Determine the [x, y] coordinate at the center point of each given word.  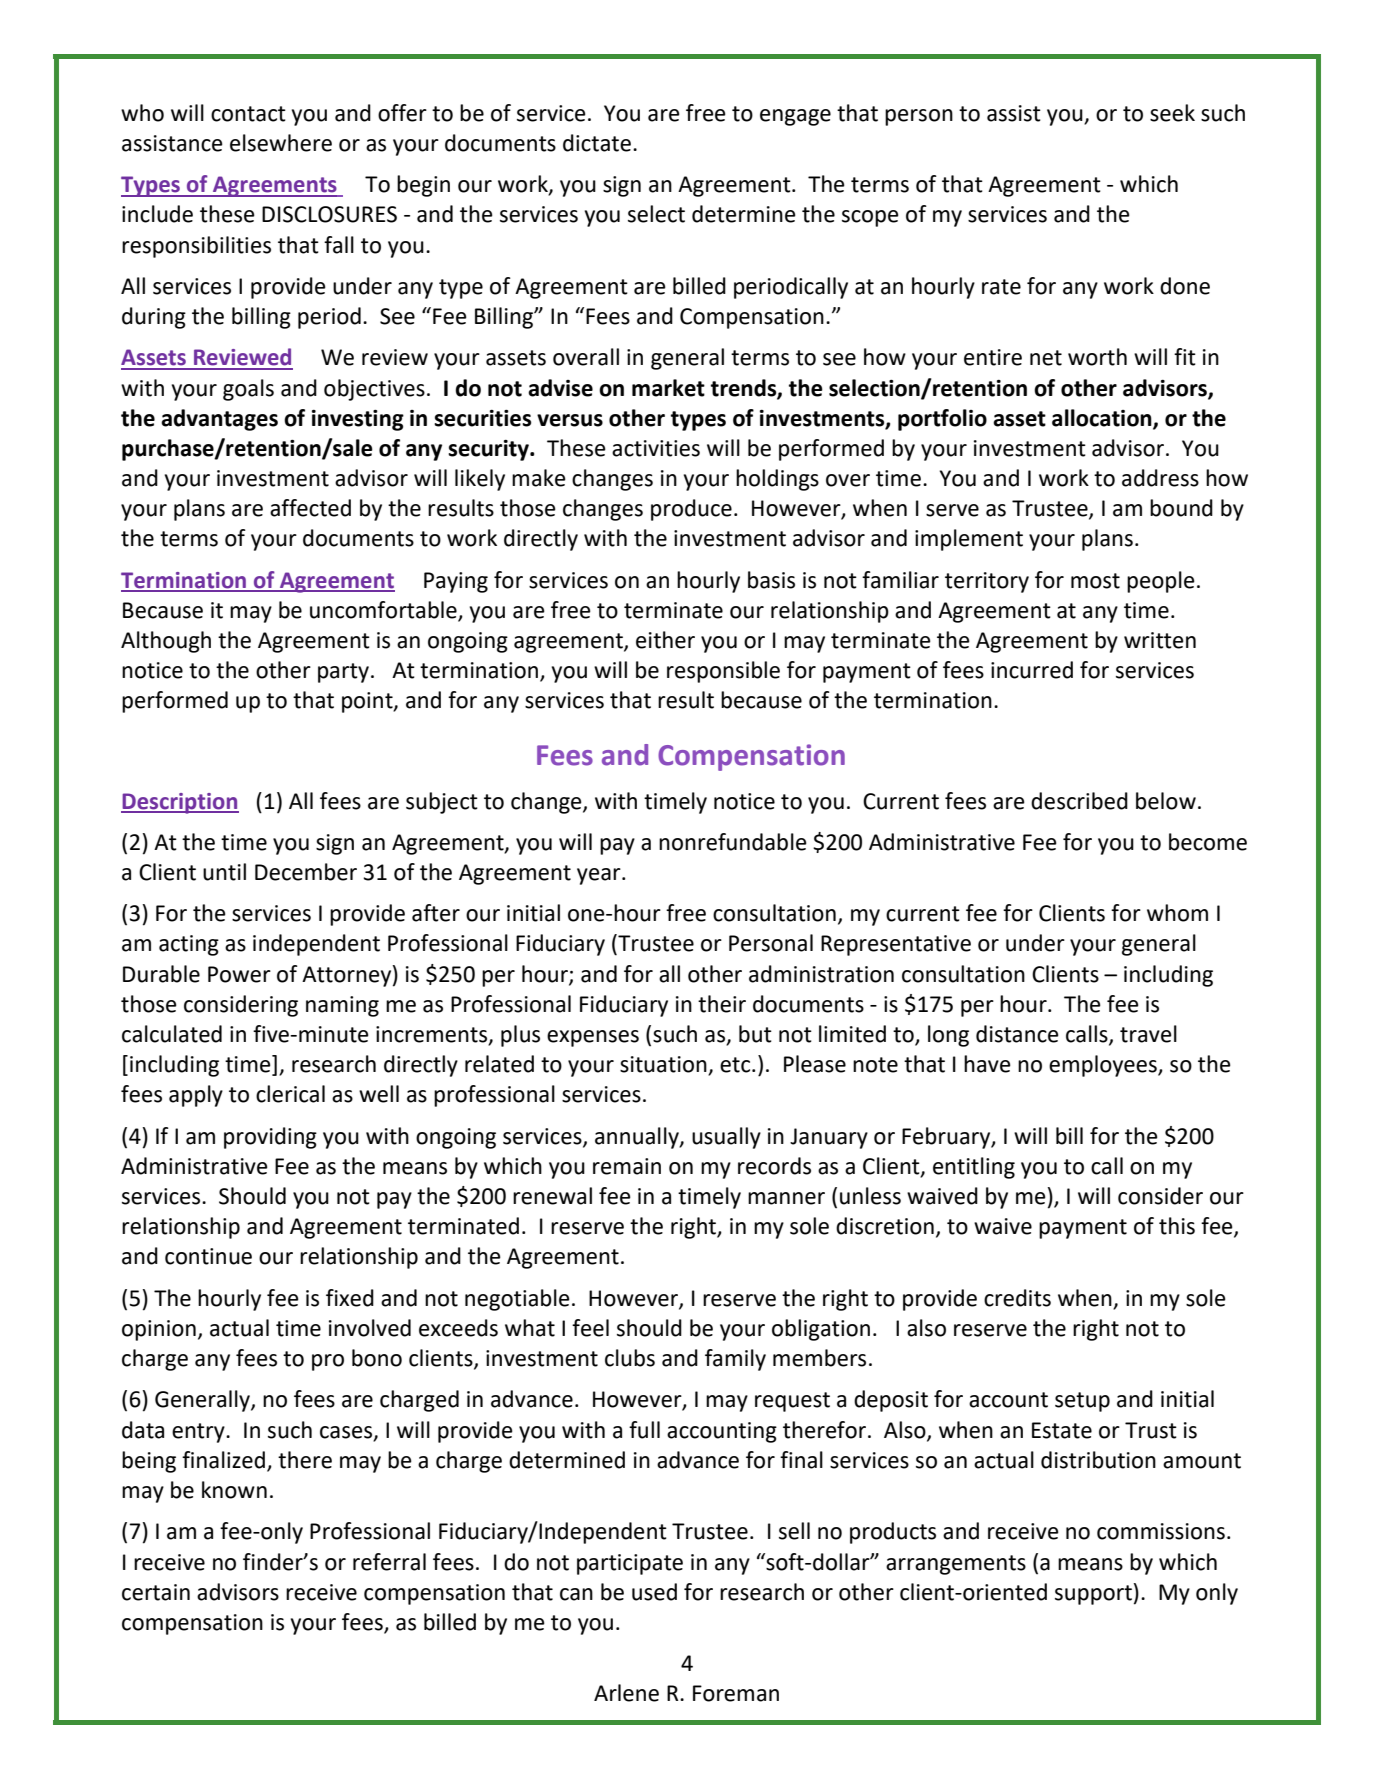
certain [156, 1592]
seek [1172, 113]
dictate [597, 143]
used [654, 1592]
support [1093, 1595]
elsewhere [281, 143]
